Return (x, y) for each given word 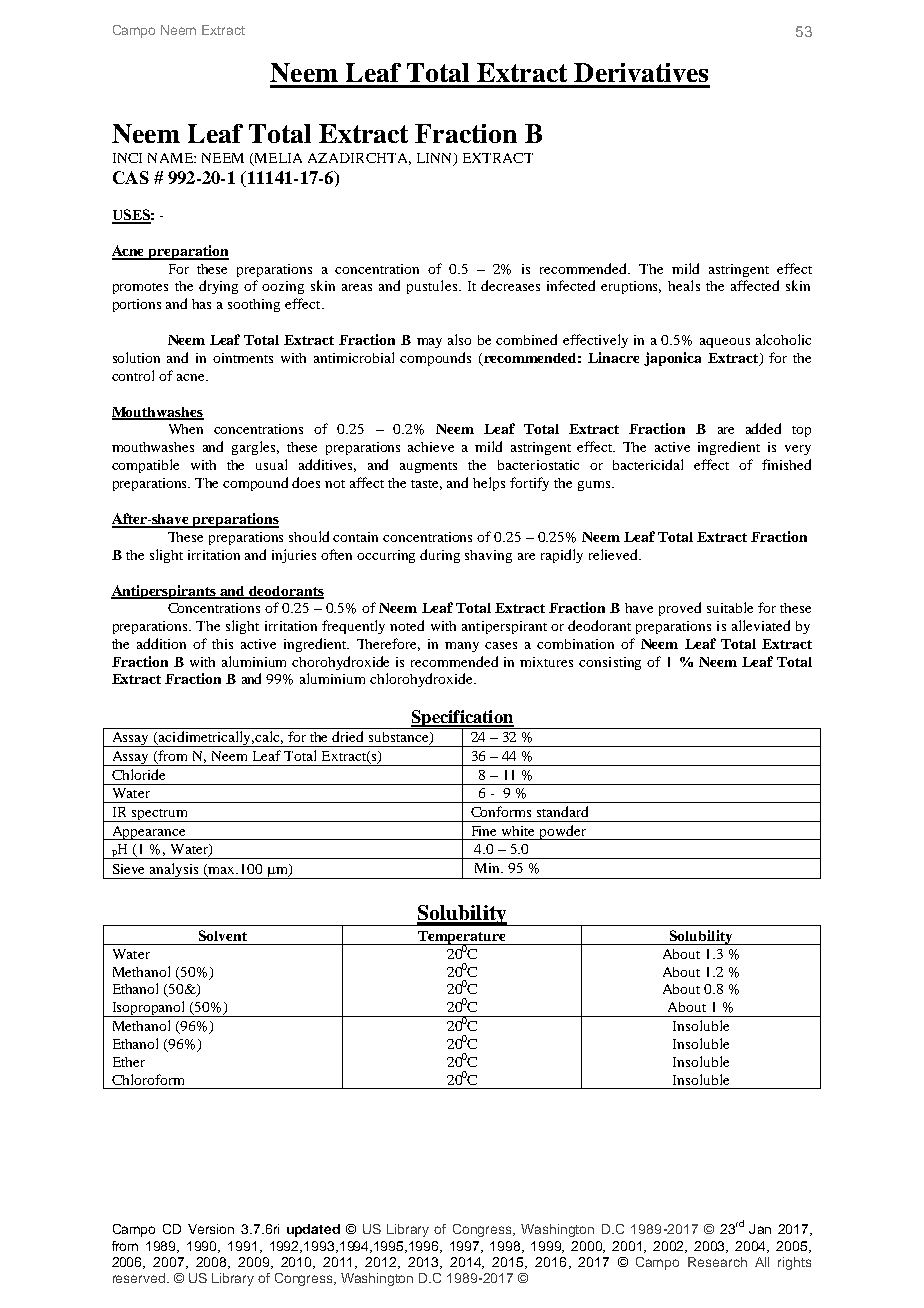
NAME (171, 158)
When (186, 429)
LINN (436, 159)
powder (563, 832)
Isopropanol (149, 1009)
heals (684, 285)
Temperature (462, 938)
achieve (431, 447)
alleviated (761, 625)
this (222, 644)
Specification (462, 720)
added (763, 428)
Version (211, 1229)
